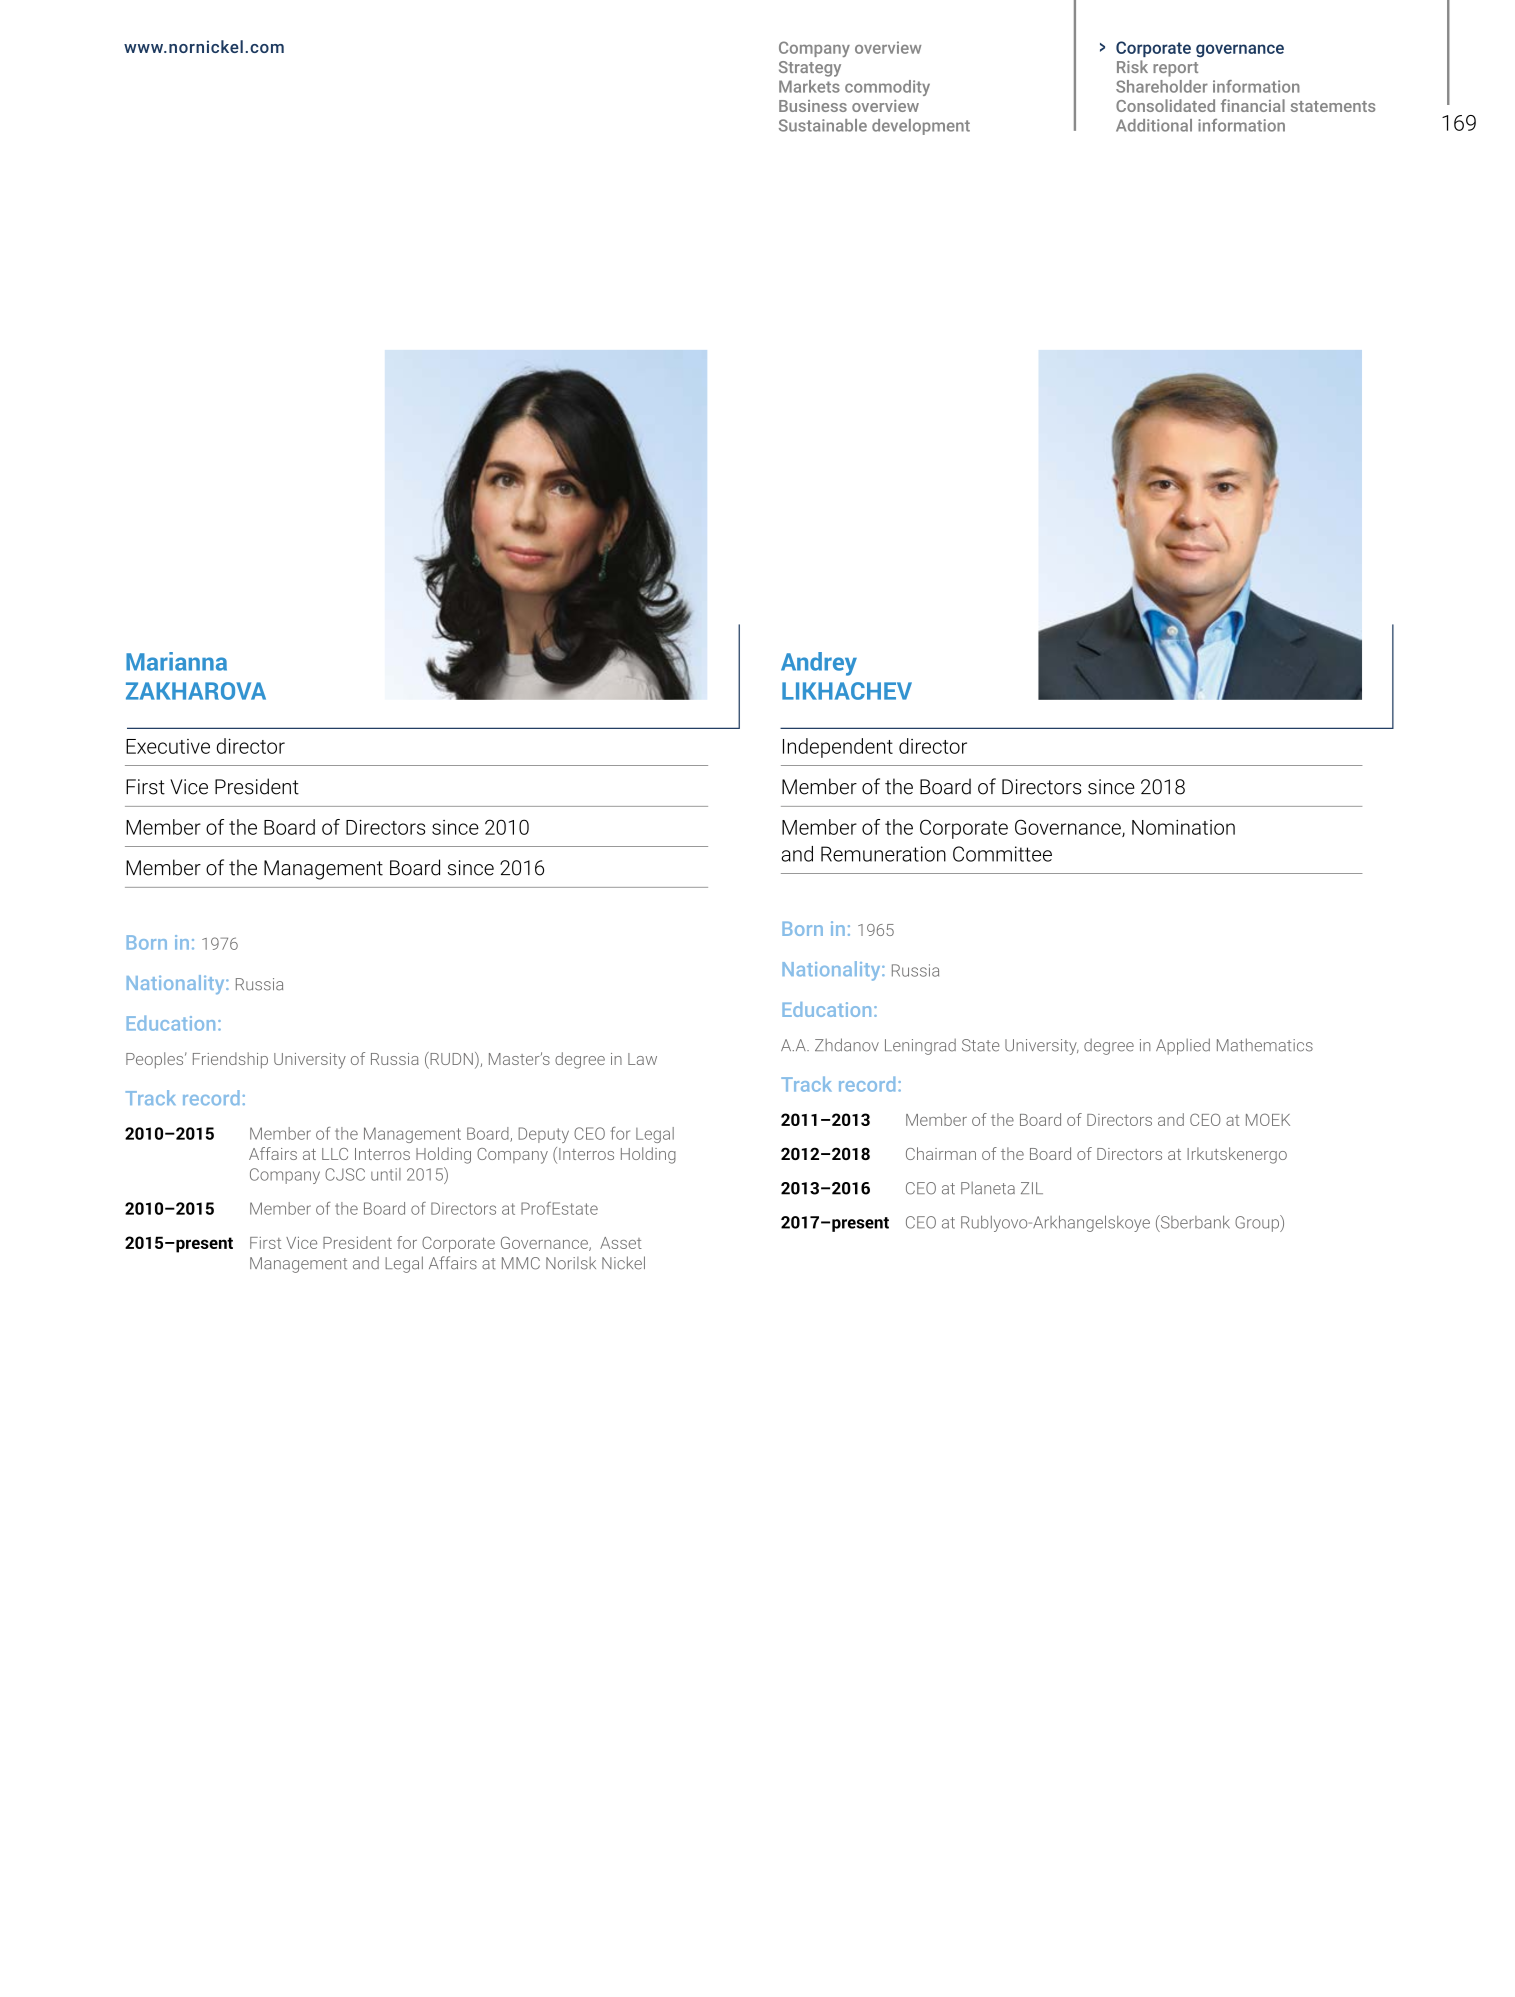  What do you see at coordinates (621, 1243) in the screenshot?
I see `Asset` at bounding box center [621, 1243].
